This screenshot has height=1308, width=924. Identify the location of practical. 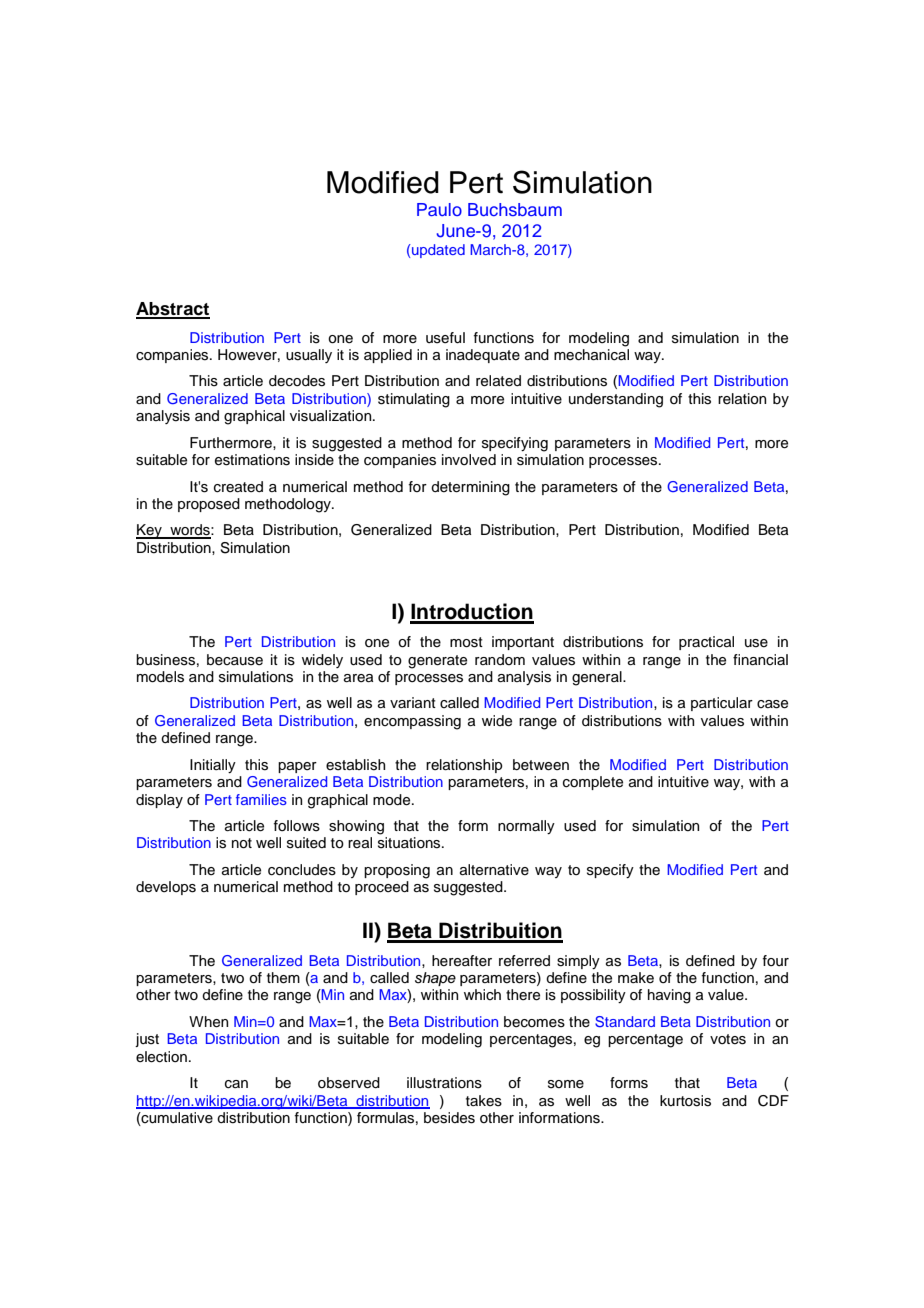
(706, 643).
